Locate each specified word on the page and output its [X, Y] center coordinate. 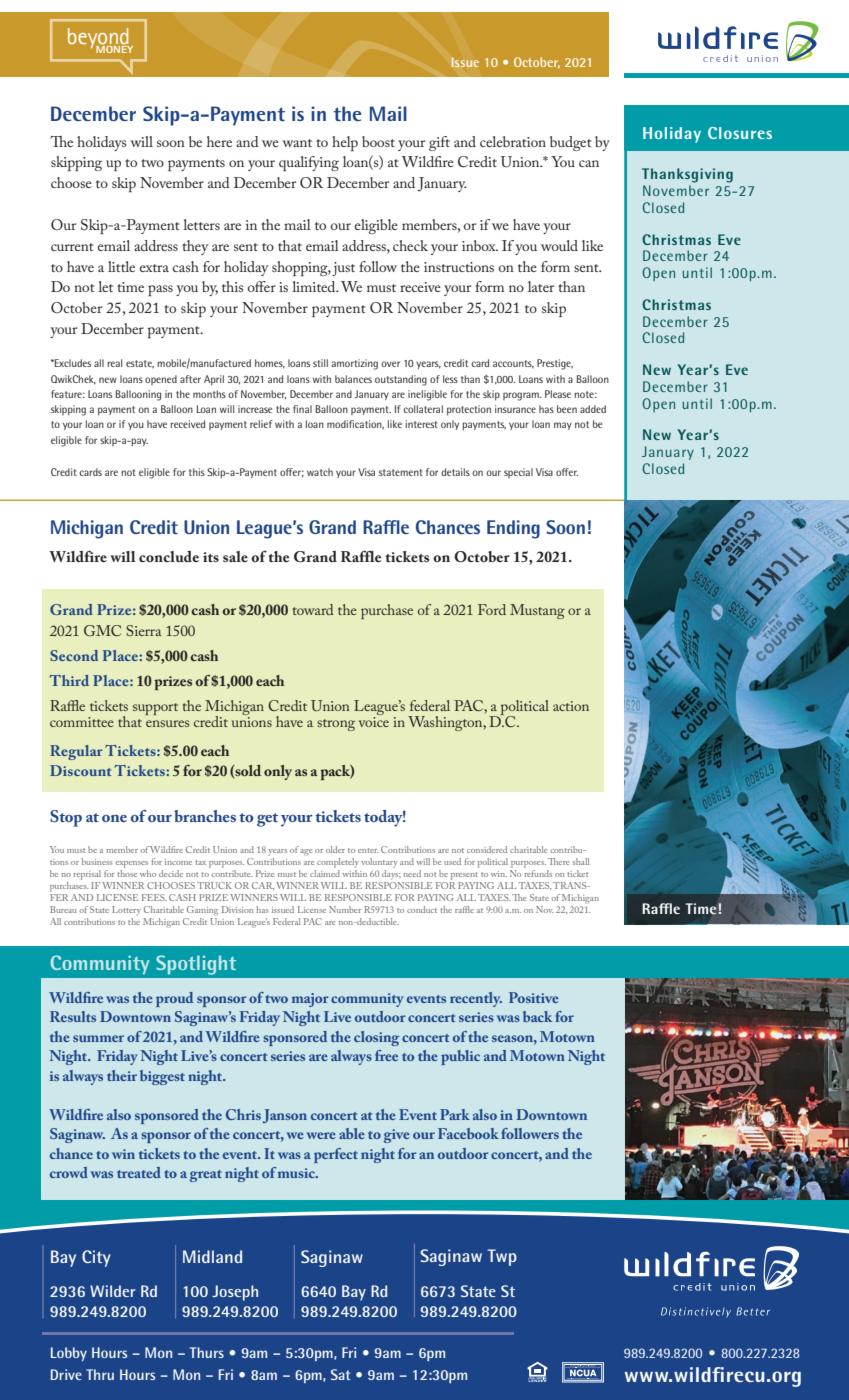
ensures [167, 723]
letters [201, 224]
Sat [340, 1374]
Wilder [112, 1291]
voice [374, 722]
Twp [502, 1257]
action [571, 706]
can [589, 163]
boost [378, 141]
